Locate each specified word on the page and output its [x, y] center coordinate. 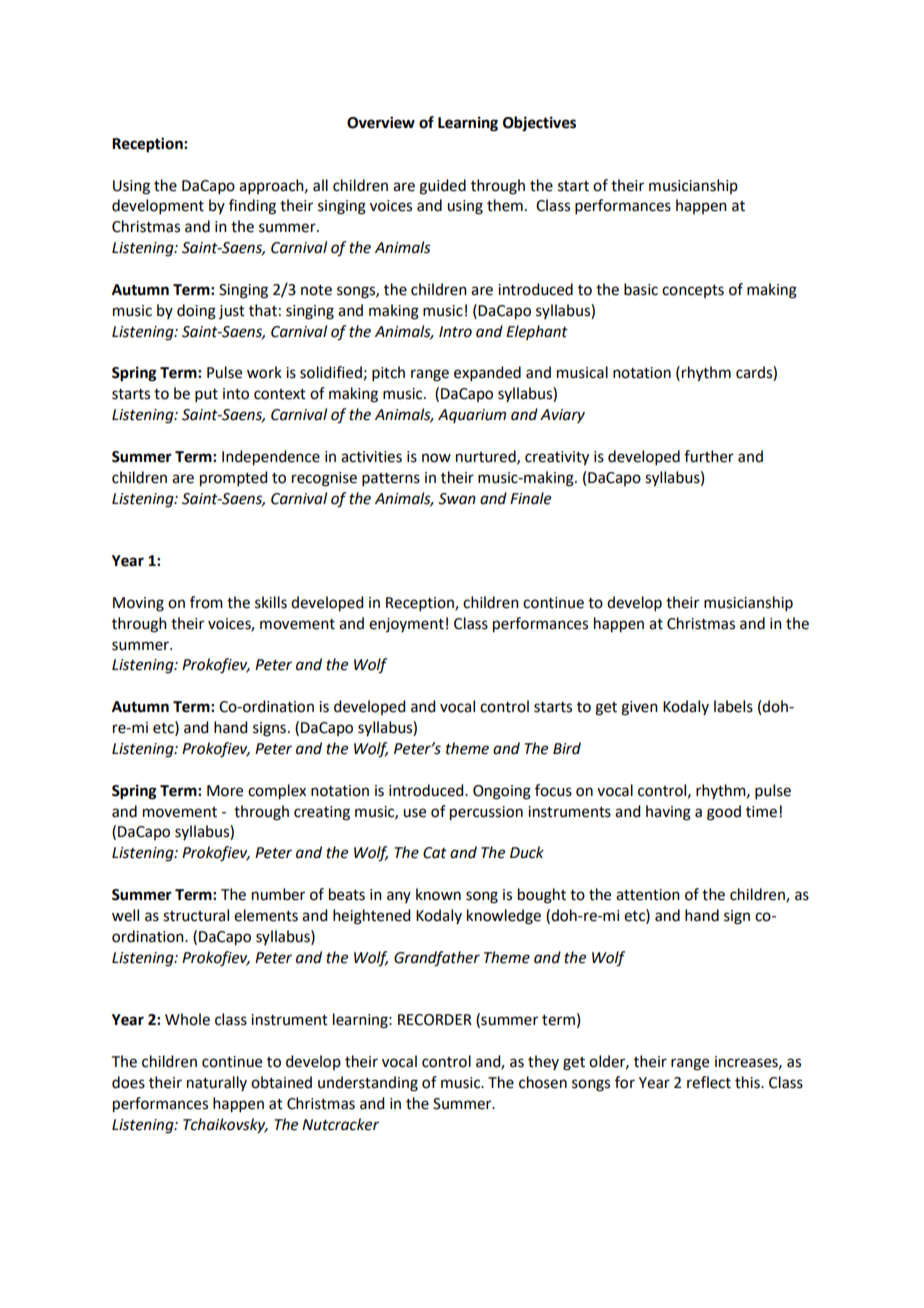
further [709, 456]
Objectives [539, 124]
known [438, 894]
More [225, 791]
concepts [693, 291]
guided [442, 187]
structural [196, 915]
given [639, 708]
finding [252, 207]
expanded [487, 373]
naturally [217, 1083]
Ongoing [502, 792]
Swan [457, 499]
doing [196, 312]
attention [648, 895]
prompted [233, 479]
